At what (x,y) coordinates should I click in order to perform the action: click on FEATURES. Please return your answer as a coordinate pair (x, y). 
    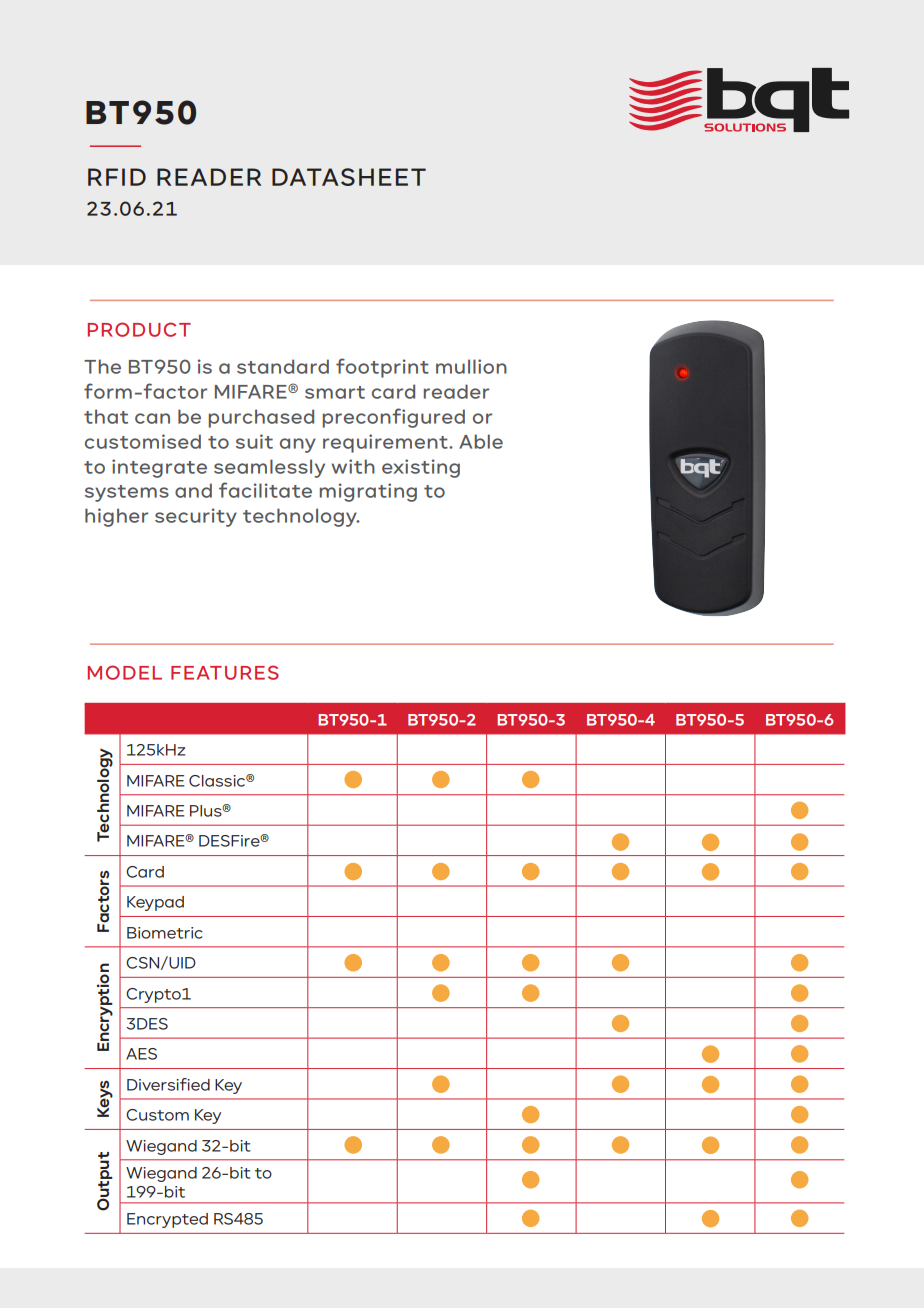
    Looking at the image, I should click on (225, 672).
